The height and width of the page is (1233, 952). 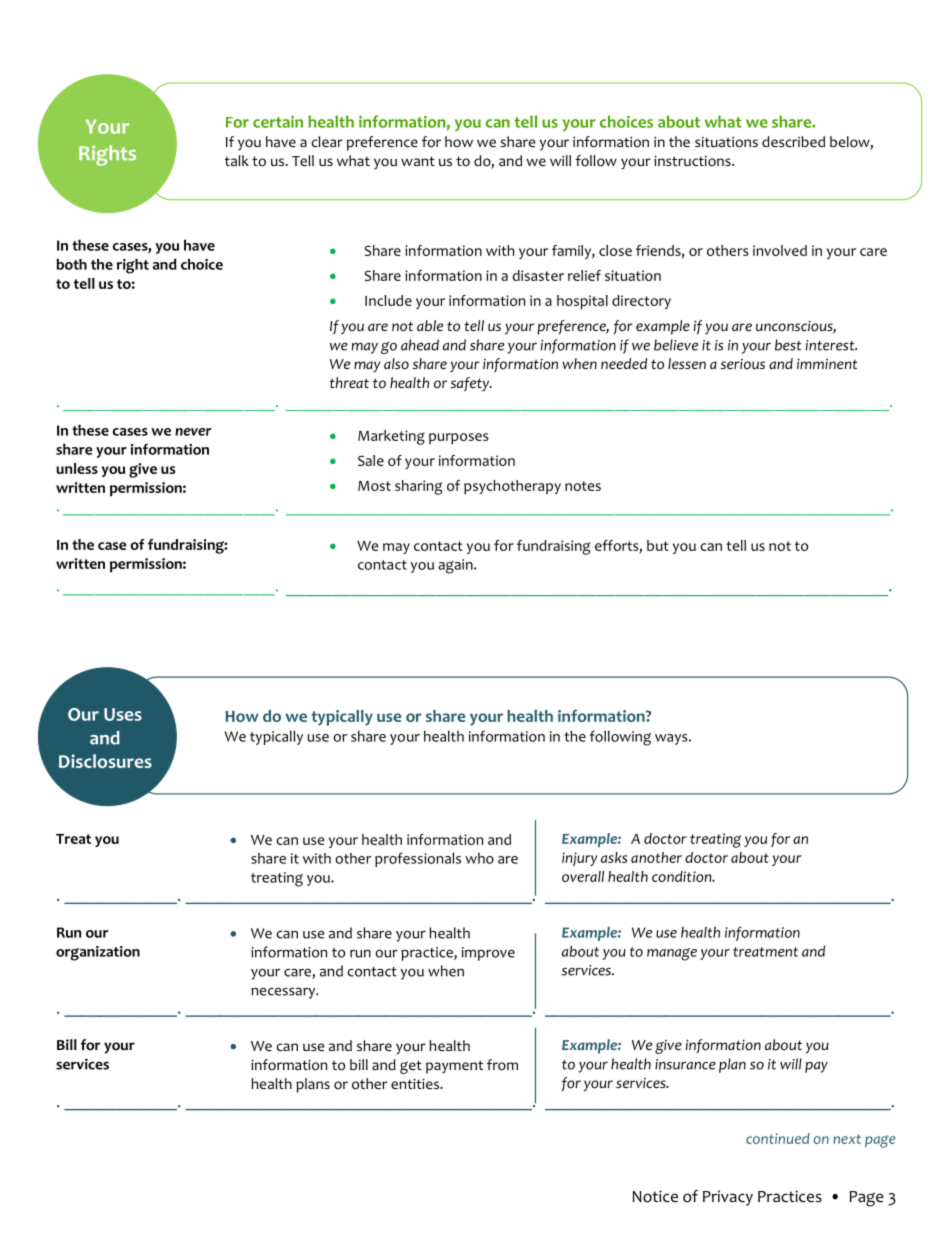 What do you see at coordinates (98, 953) in the page?
I see `organization` at bounding box center [98, 953].
